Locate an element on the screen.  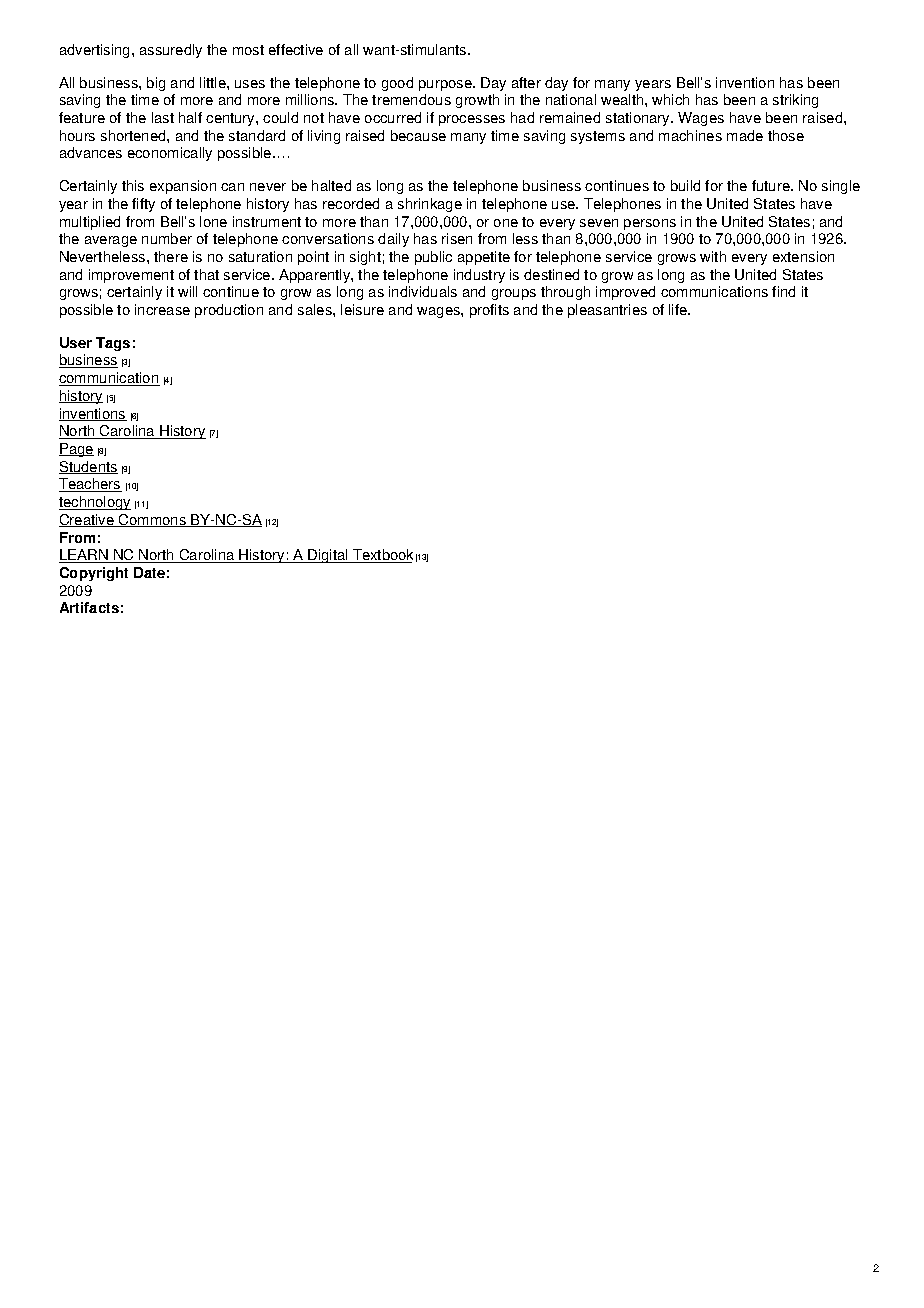
LEARN is located at coordinates (84, 556).
